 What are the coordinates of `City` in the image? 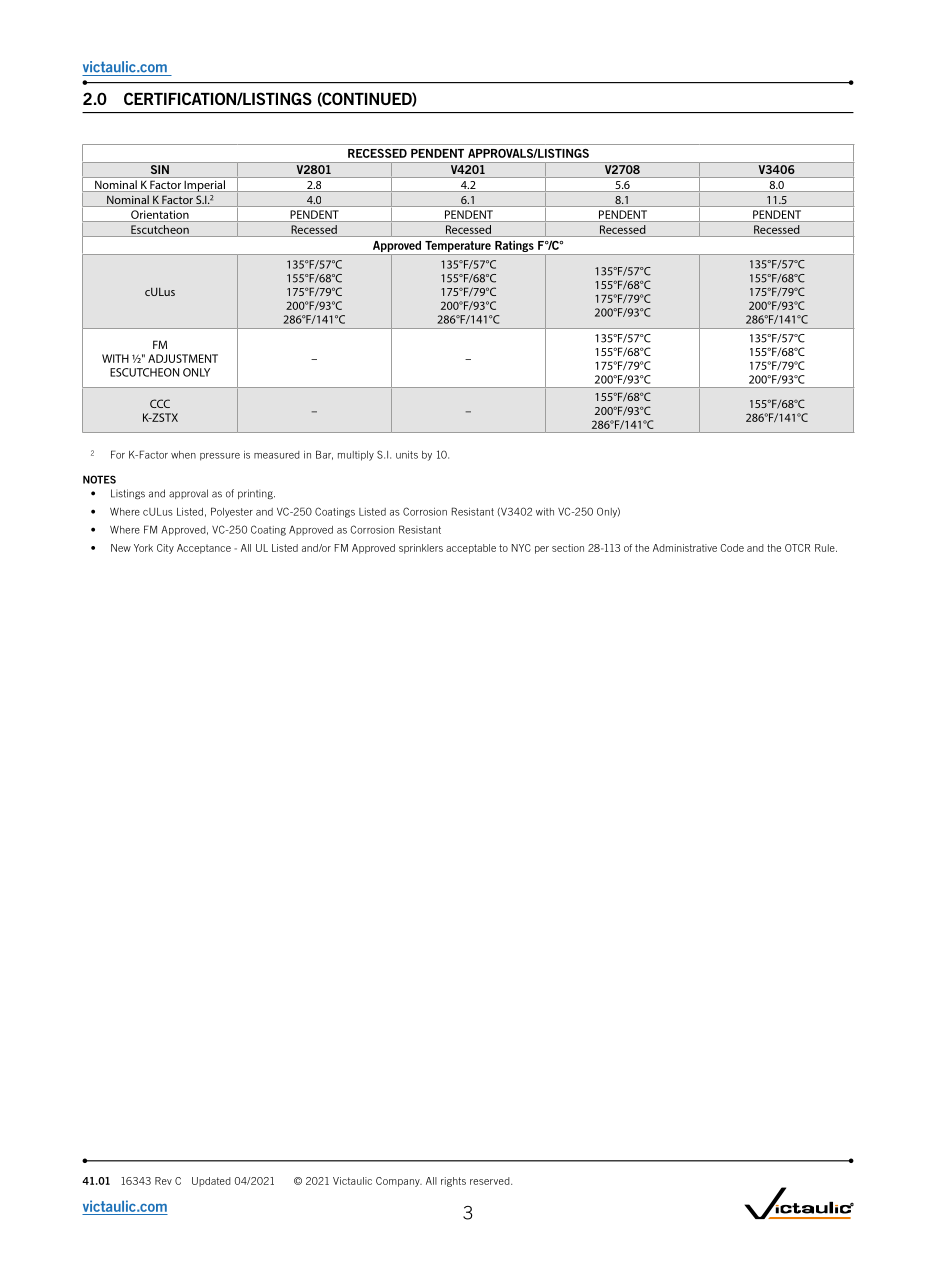 It's located at (165, 549).
